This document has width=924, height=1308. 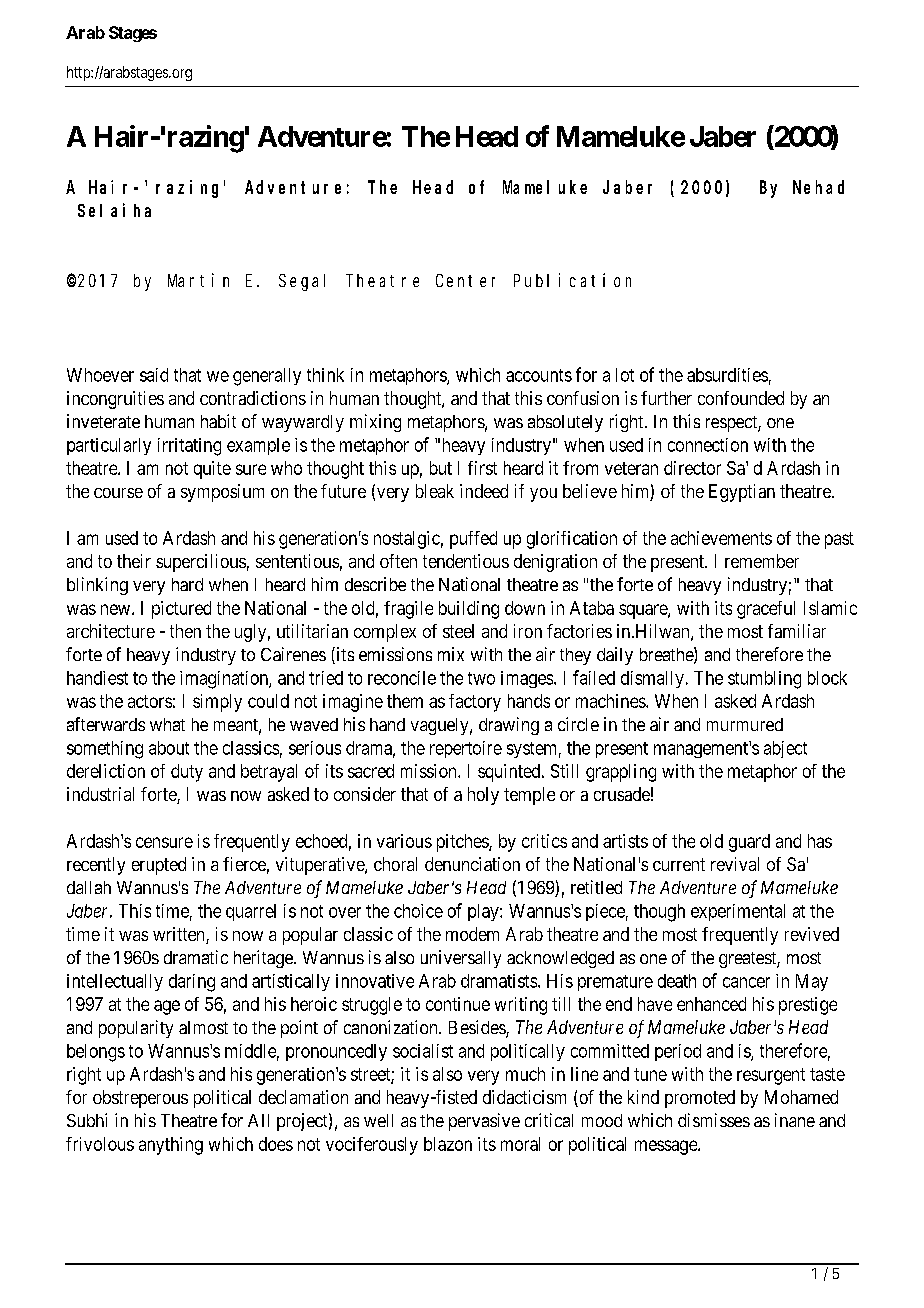 What do you see at coordinates (463, 843) in the document?
I see `pitches` at bounding box center [463, 843].
